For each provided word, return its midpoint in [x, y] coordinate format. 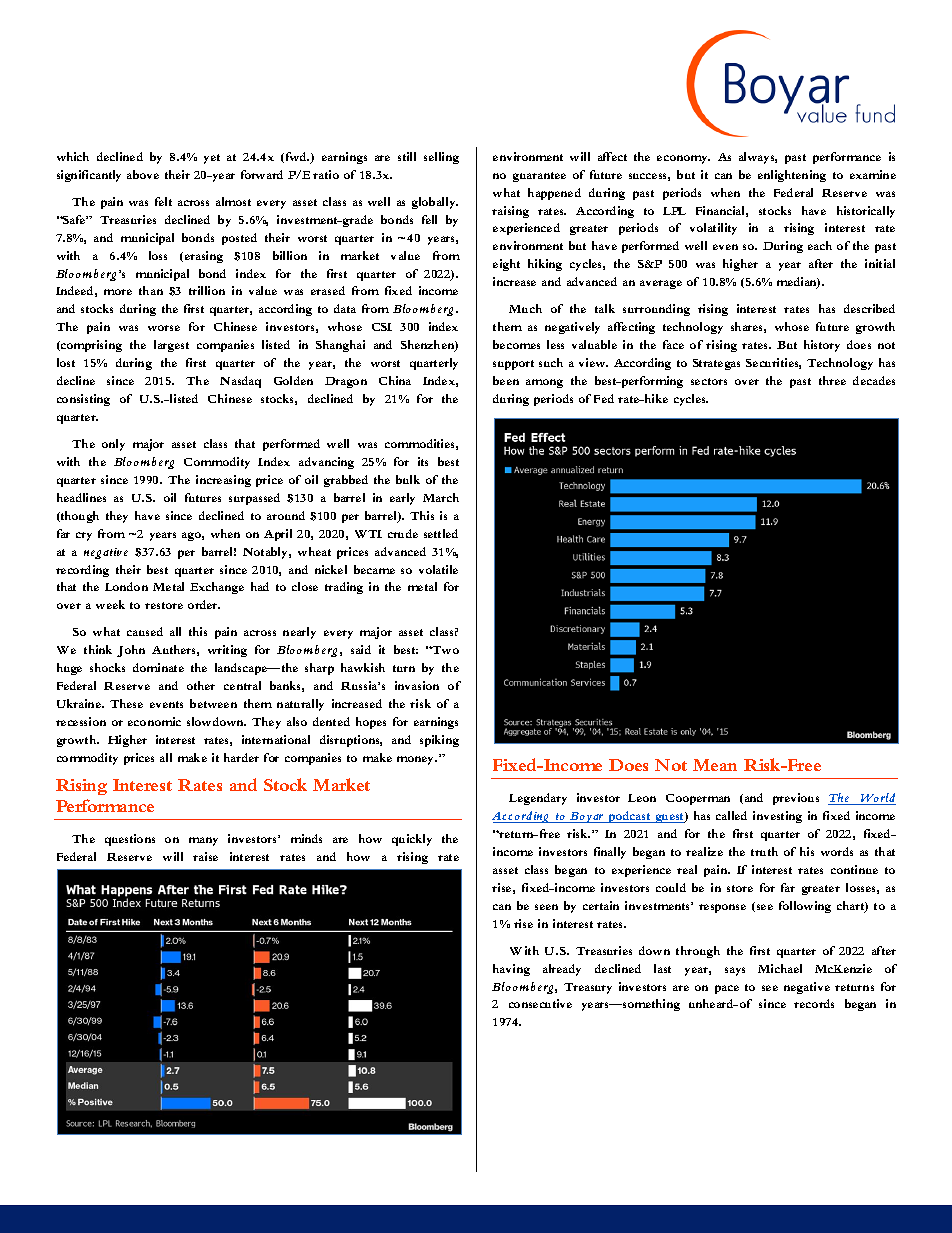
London [126, 586]
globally [435, 203]
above [143, 174]
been [506, 380]
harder [241, 757]
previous [796, 799]
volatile [438, 569]
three [832, 380]
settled [441, 533]
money [417, 760]
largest [171, 346]
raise [205, 856]
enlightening [792, 176]
